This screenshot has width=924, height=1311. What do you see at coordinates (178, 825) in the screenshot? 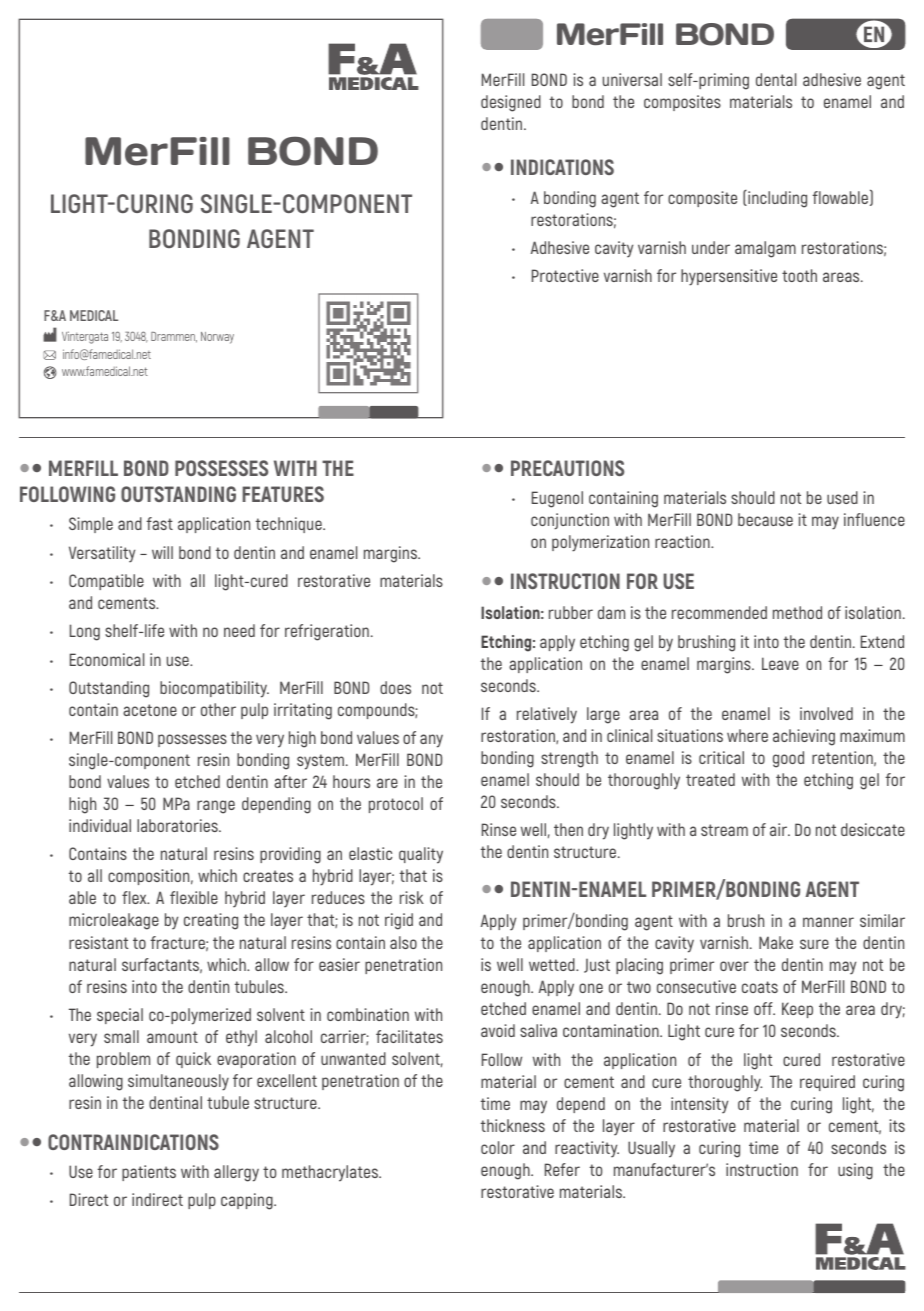
I see `laboratories` at bounding box center [178, 825].
